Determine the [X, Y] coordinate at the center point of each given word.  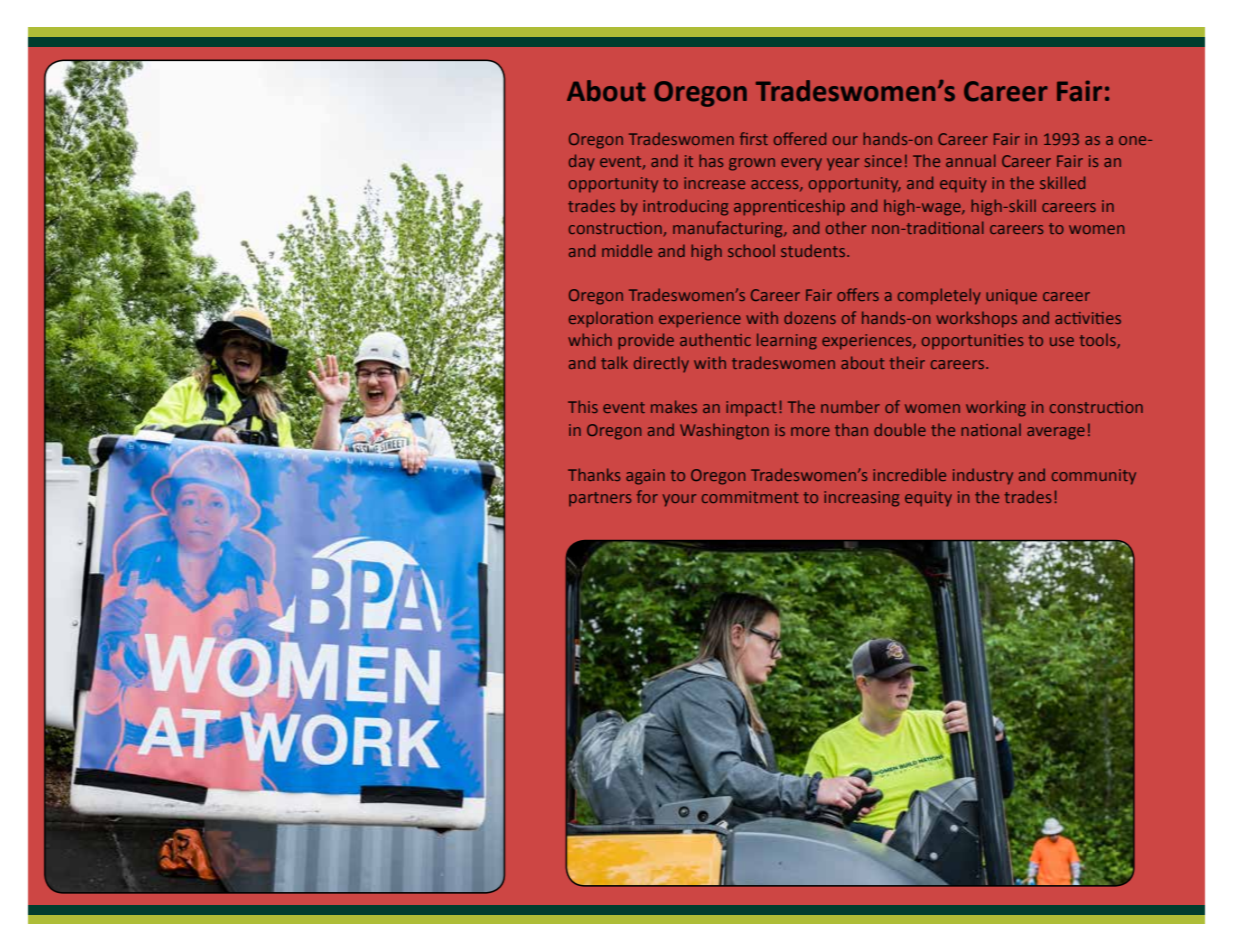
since [883, 161]
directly [661, 364]
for [647, 496]
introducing [685, 207]
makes [674, 406]
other [846, 227]
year [843, 164]
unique [1011, 297]
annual [971, 160]
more [810, 431]
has [711, 160]
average [1056, 433]
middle [627, 250]
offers [858, 294]
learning [787, 341]
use [1062, 341]
